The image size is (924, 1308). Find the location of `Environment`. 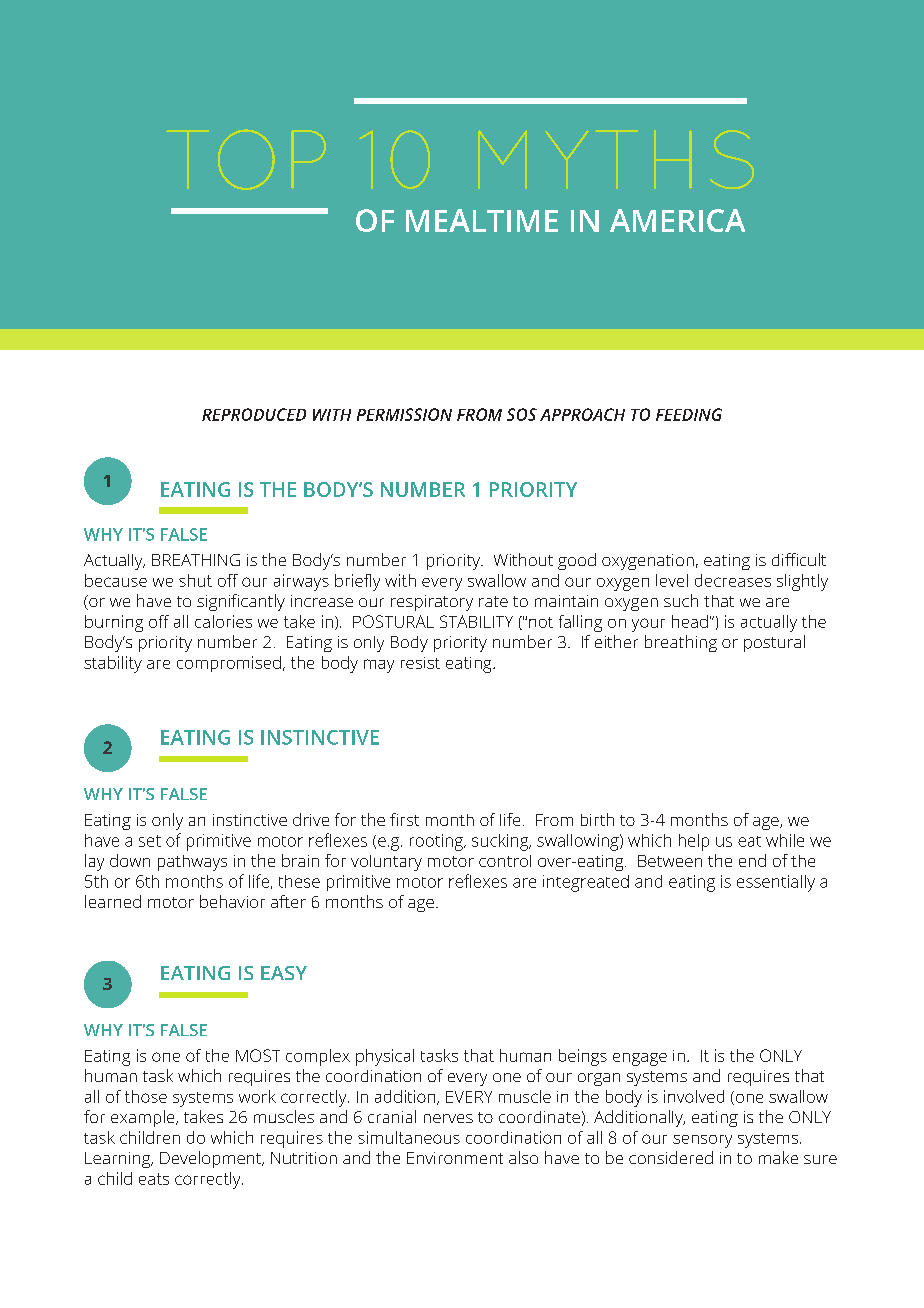

Environment is located at coordinates (455, 1158).
